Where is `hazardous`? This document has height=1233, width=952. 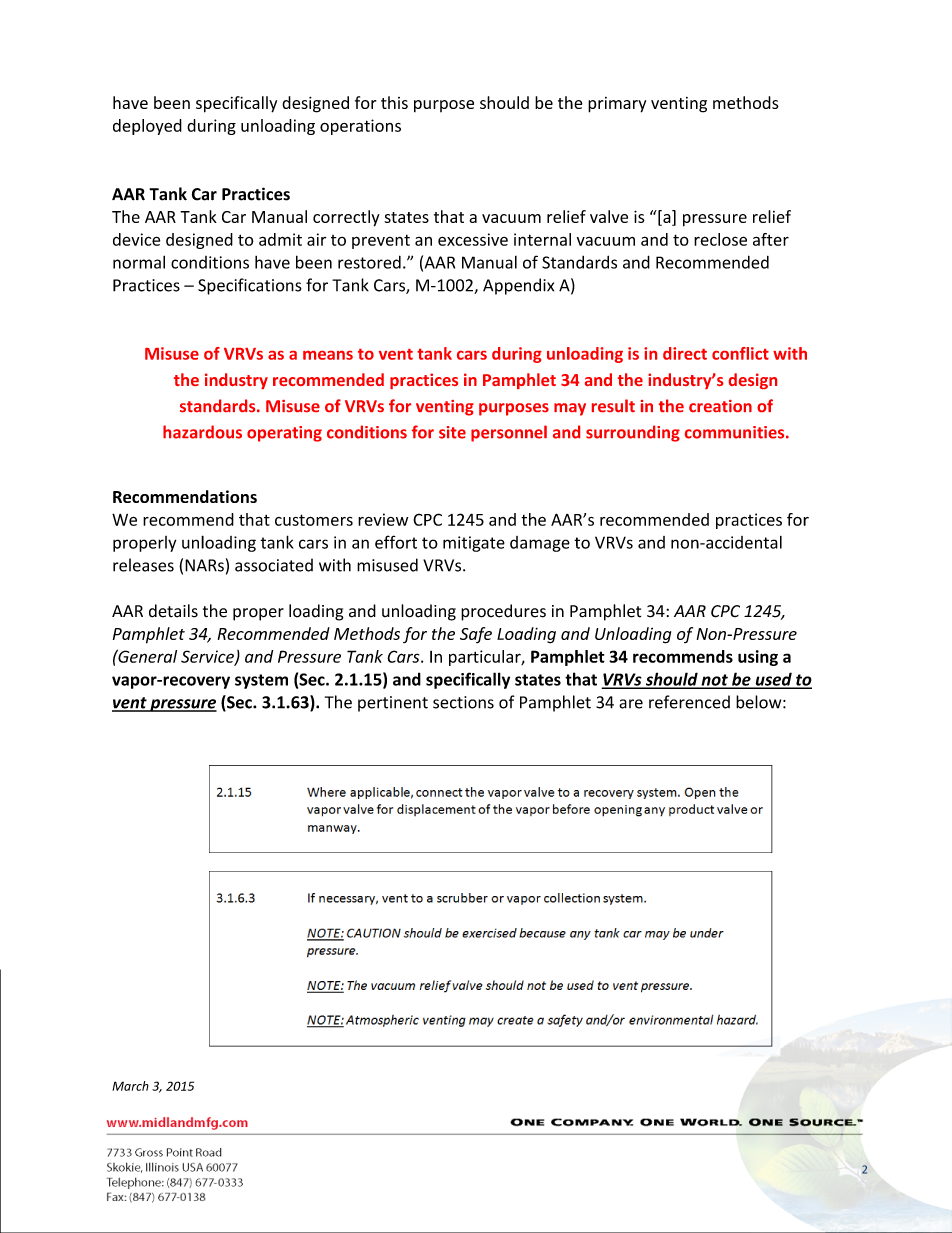
hazardous is located at coordinates (202, 432).
